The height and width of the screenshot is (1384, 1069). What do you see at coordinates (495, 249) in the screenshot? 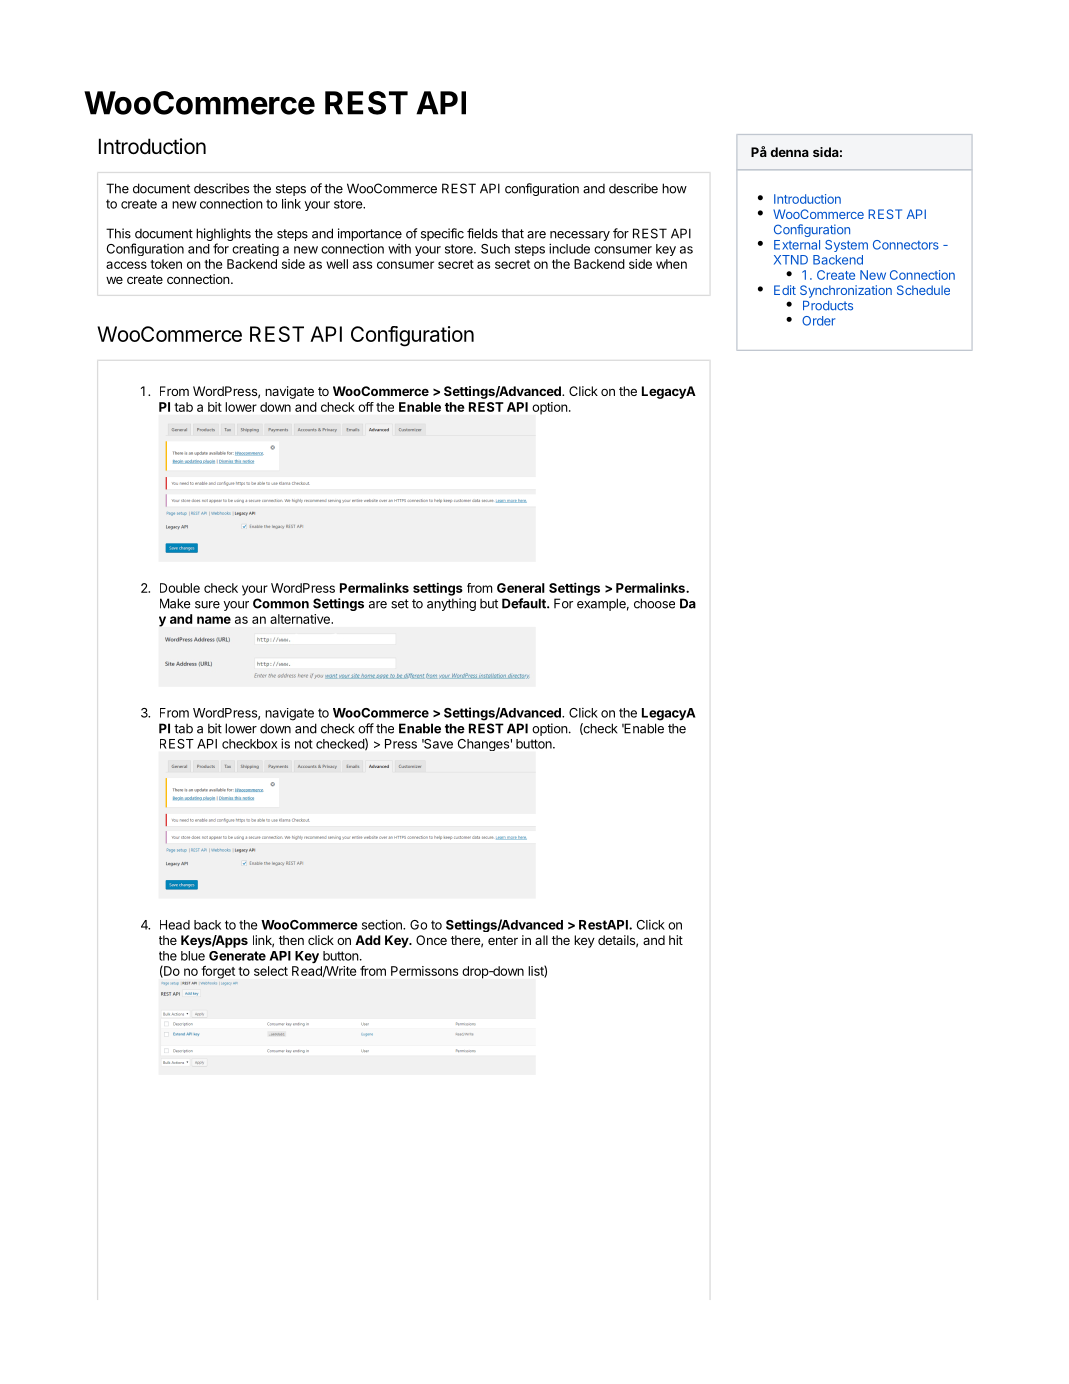
I see `Such` at bounding box center [495, 249].
